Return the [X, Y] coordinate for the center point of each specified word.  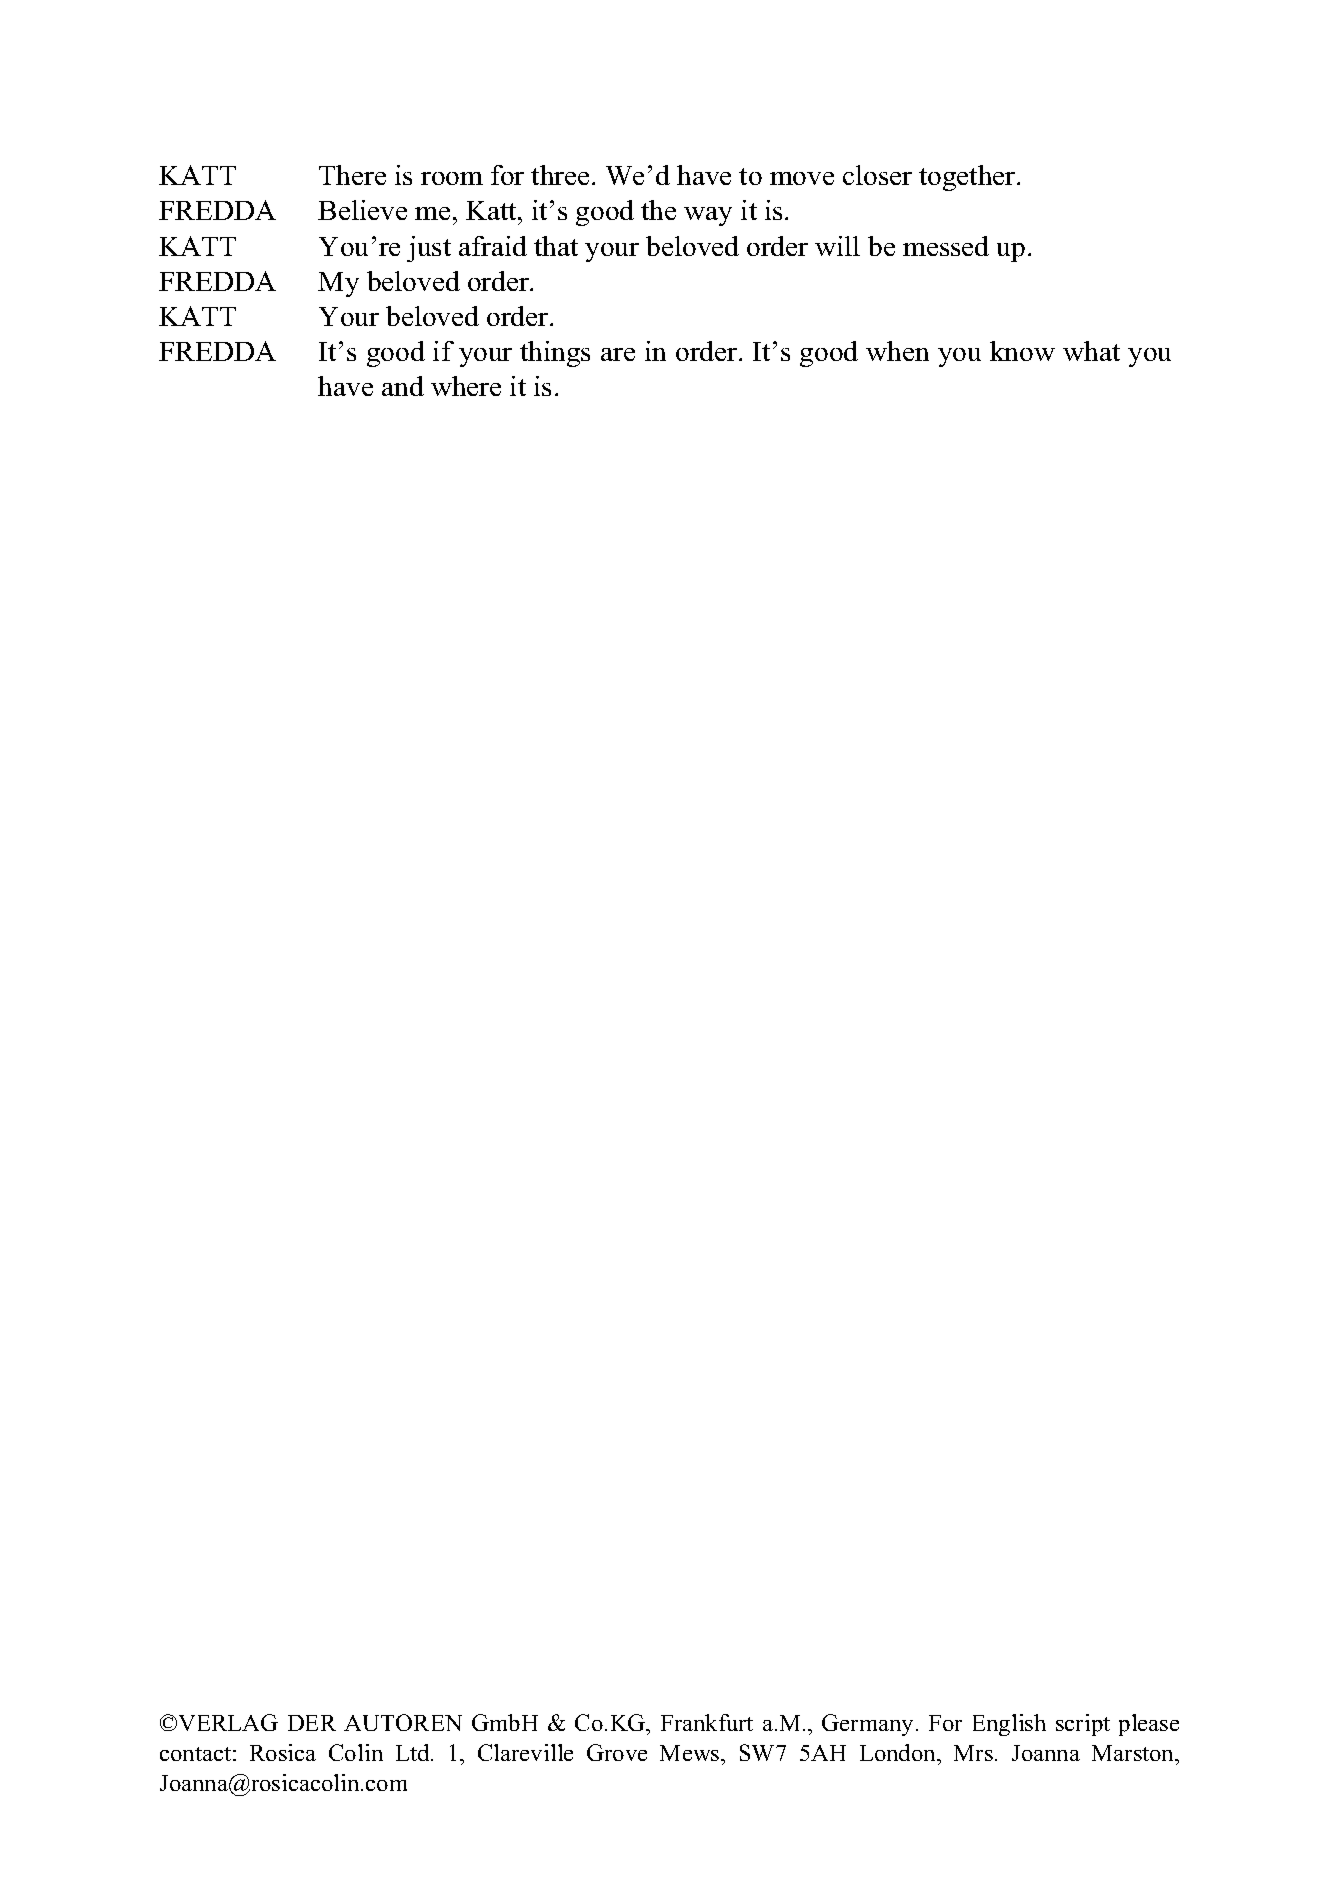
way [708, 216]
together [968, 178]
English [1009, 1725]
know [1022, 351]
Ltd [414, 1752]
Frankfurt [707, 1722]
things [555, 354]
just [429, 249]
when [897, 351]
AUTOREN [403, 1722]
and [403, 386]
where [466, 386]
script [1083, 1725]
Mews [691, 1753]
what [1091, 351]
